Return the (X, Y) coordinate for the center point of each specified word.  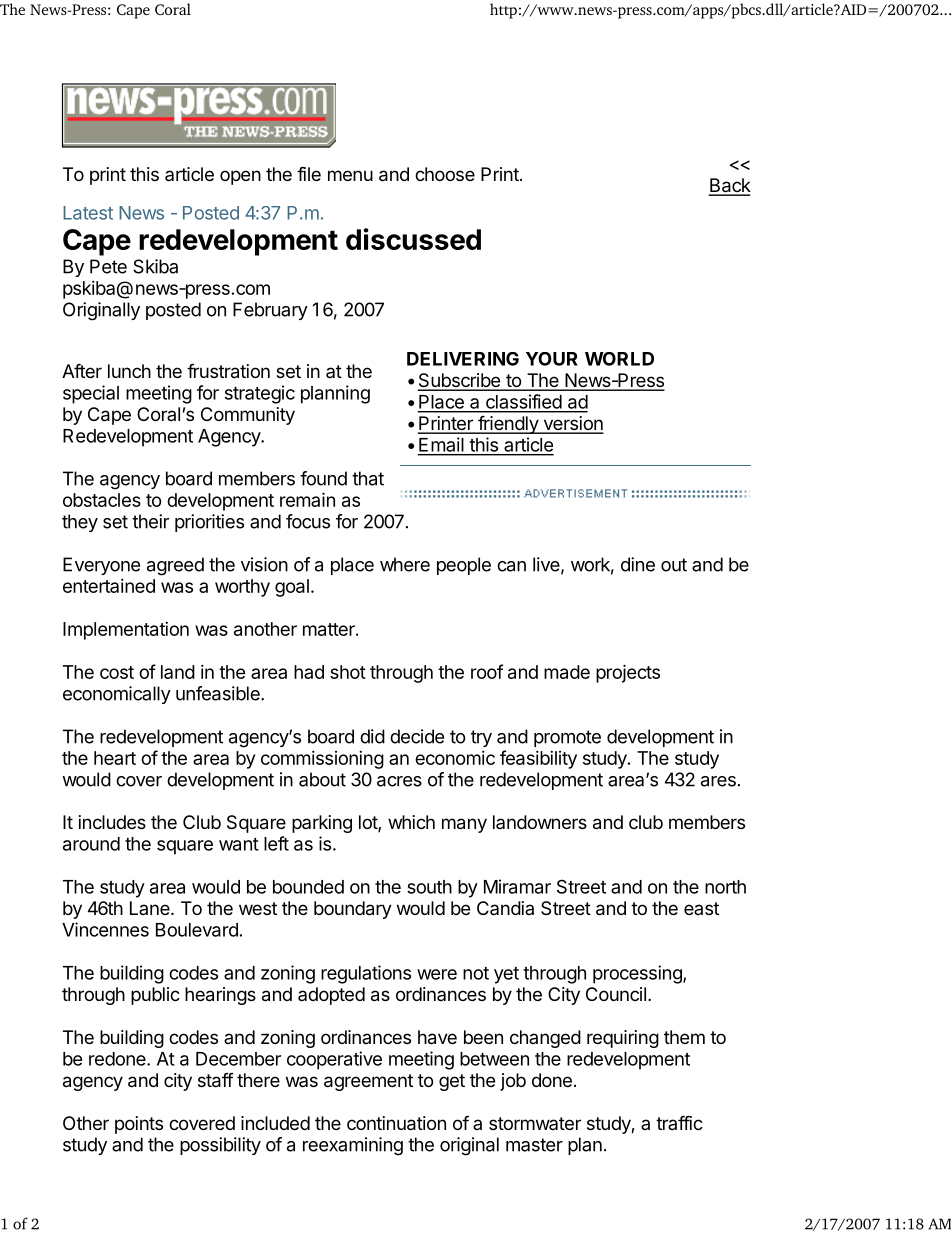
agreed (175, 566)
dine (638, 564)
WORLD (619, 359)
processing (638, 974)
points (139, 1125)
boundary (353, 910)
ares (718, 781)
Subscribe (460, 381)
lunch (129, 371)
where (405, 564)
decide (417, 736)
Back (730, 186)
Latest (88, 213)
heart (115, 758)
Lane (151, 908)
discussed (413, 239)
